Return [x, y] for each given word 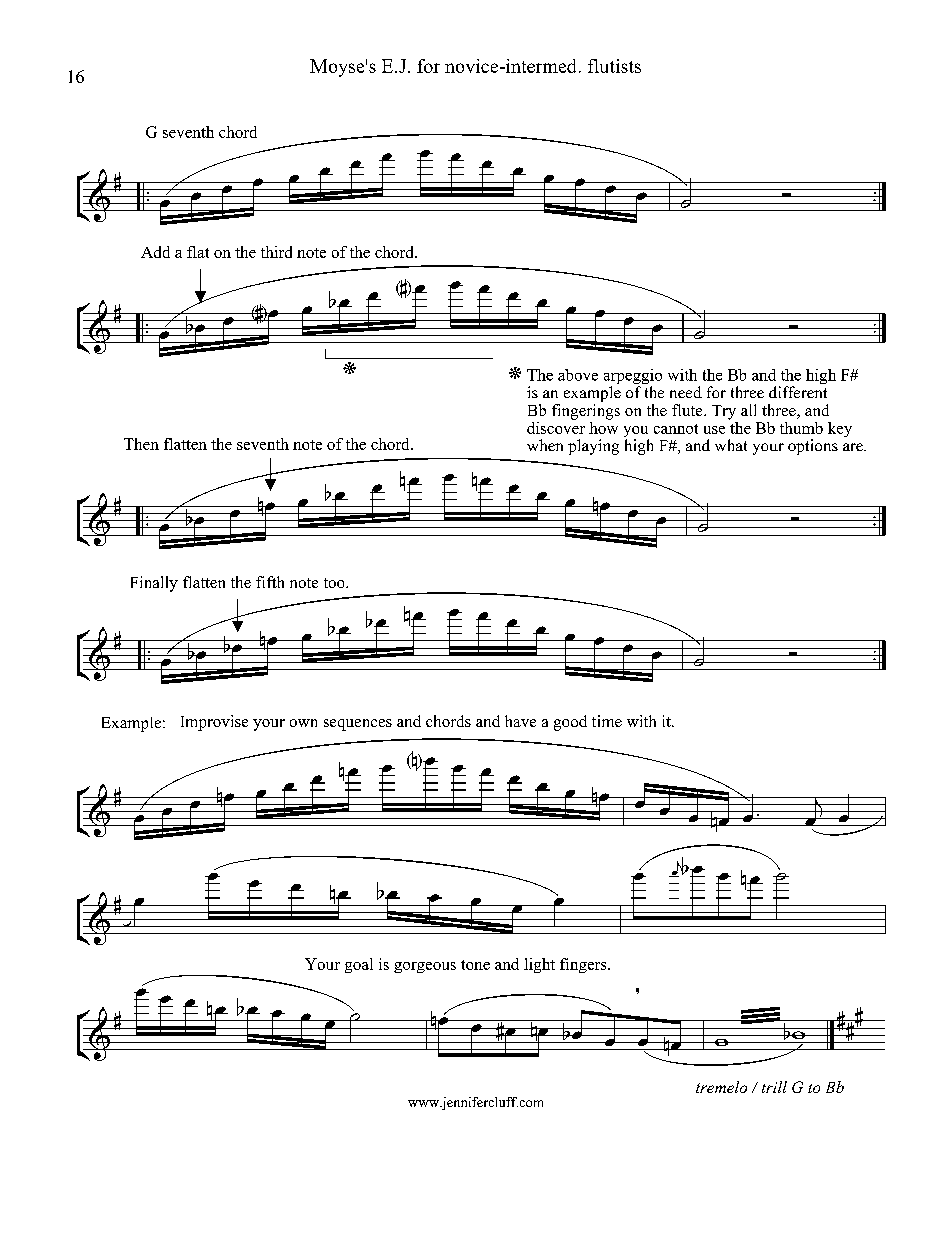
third [276, 252]
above [578, 375]
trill [774, 1087]
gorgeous [425, 967]
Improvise [214, 723]
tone [475, 965]
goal [359, 965]
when [545, 445]
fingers [584, 965]
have [520, 721]
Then [141, 444]
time [607, 721]
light [539, 965]
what [731, 445]
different [798, 392]
